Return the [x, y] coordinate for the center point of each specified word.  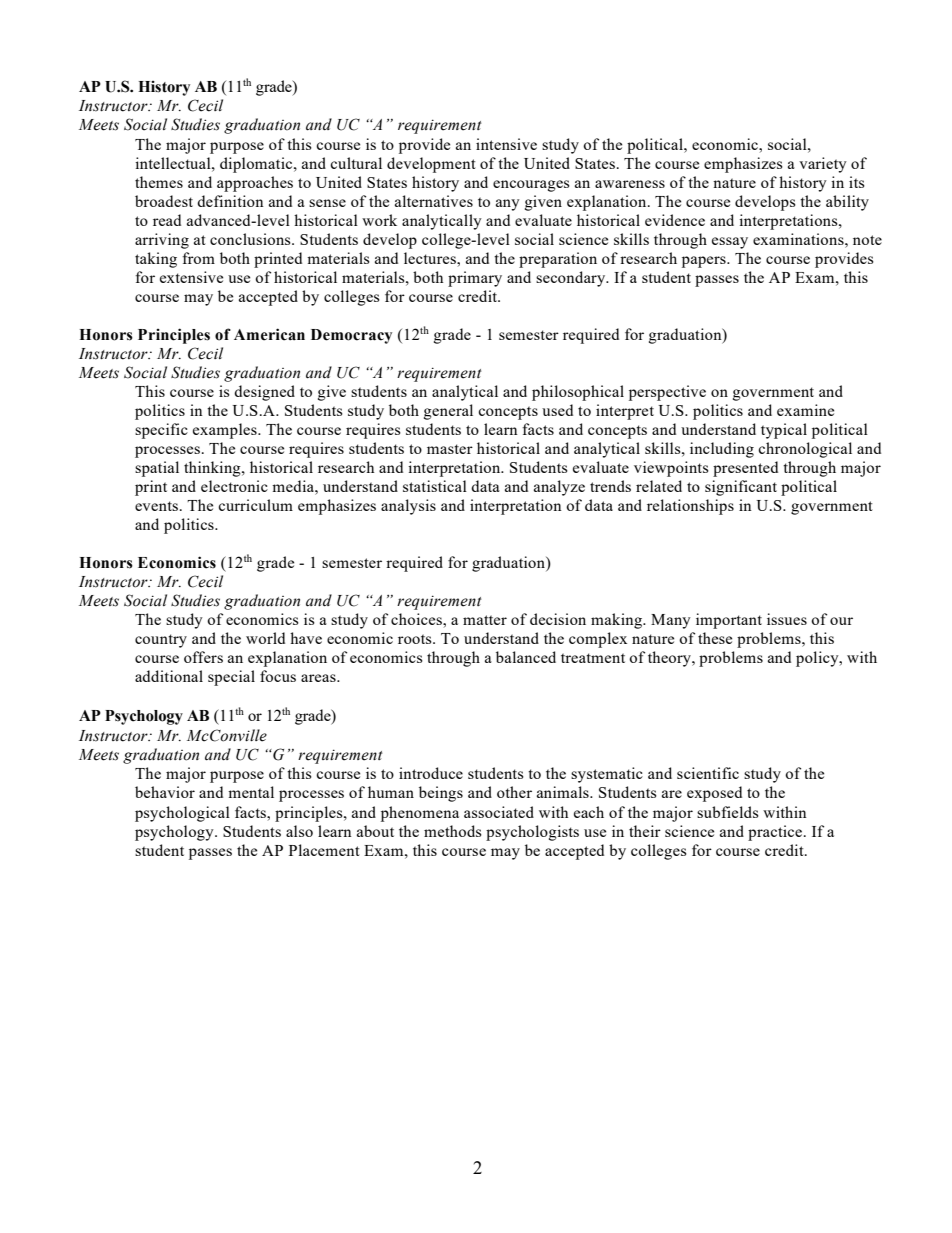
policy [818, 659]
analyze [559, 488]
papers [705, 262]
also [299, 831]
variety [823, 165]
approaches [255, 184]
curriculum [255, 505]
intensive [506, 144]
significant [741, 488]
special [231, 678]
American [269, 334]
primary [475, 279]
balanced [526, 657]
